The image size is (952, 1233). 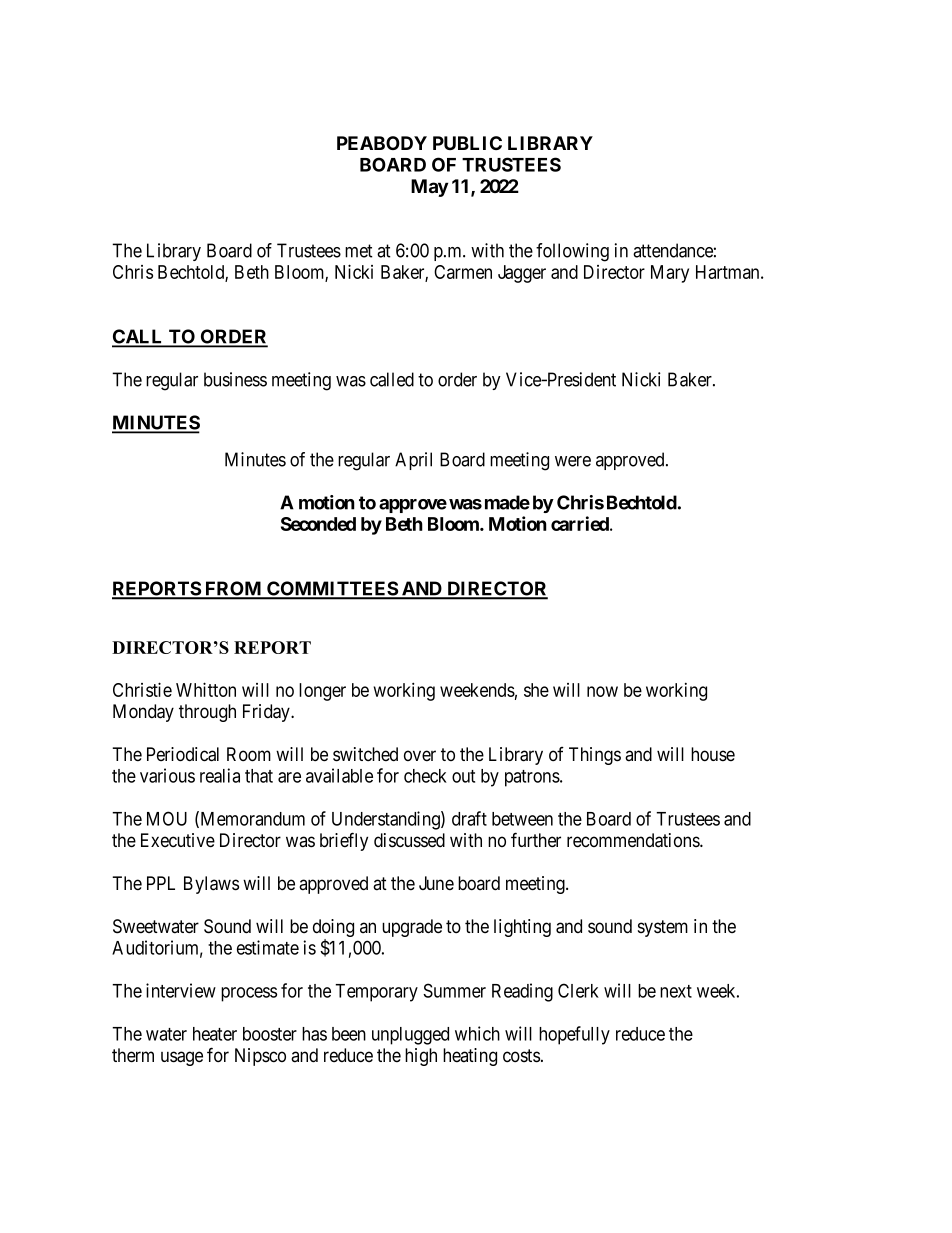 What do you see at coordinates (670, 274) in the screenshot?
I see `Mary` at bounding box center [670, 274].
